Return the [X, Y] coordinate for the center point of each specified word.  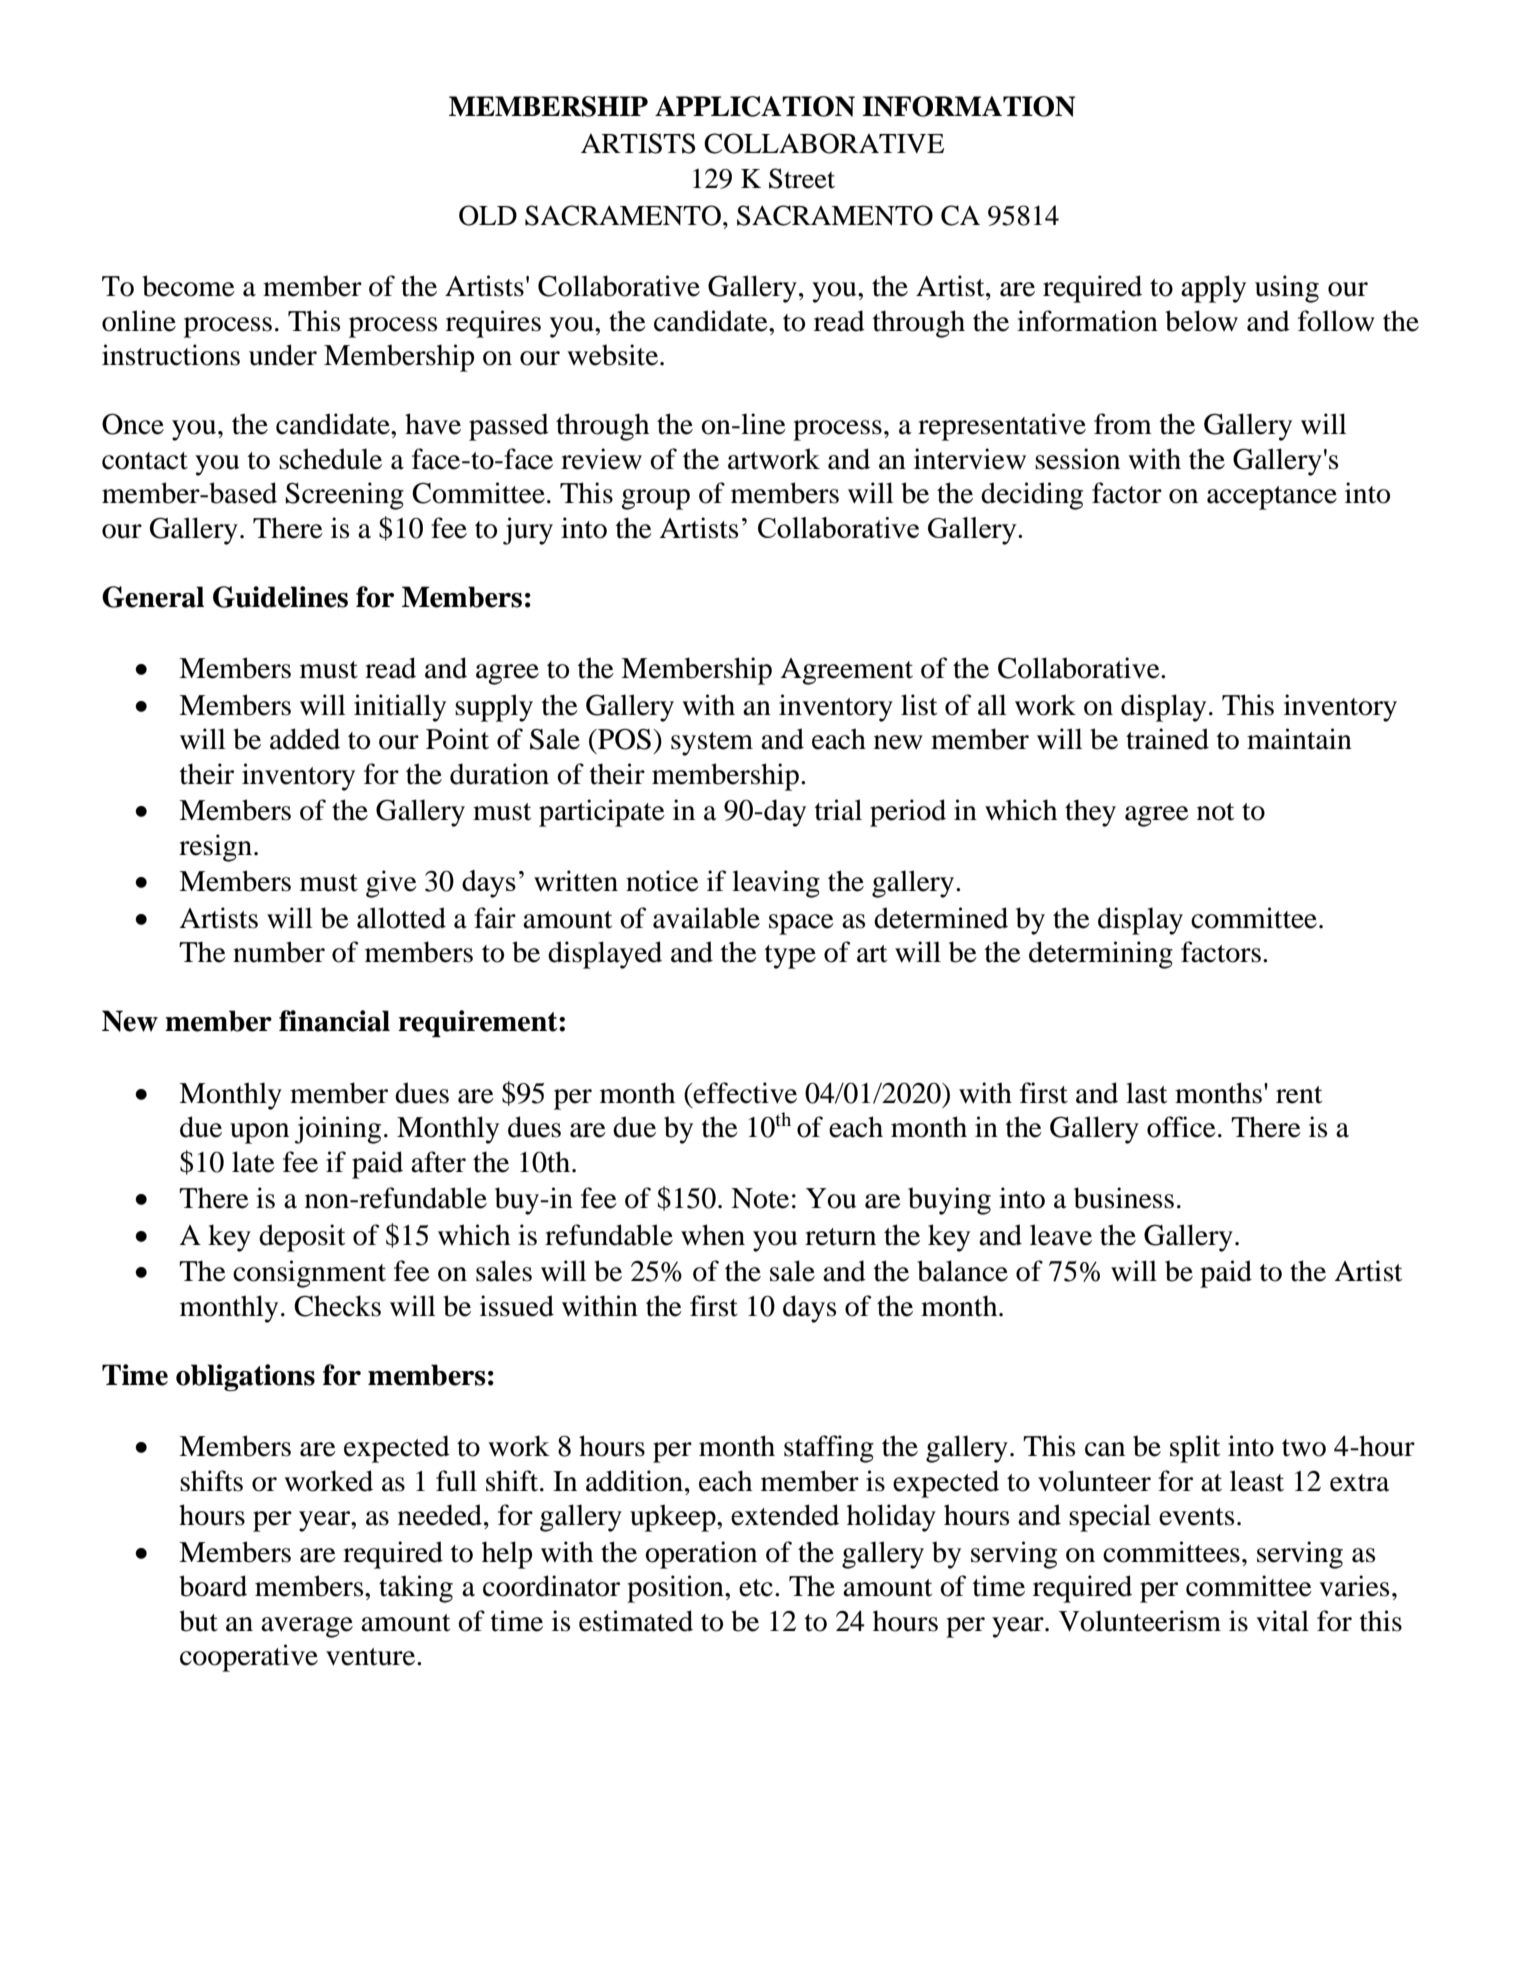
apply [1213, 289]
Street [802, 178]
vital [1282, 1621]
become [188, 286]
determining [1101, 955]
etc [756, 1588]
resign [215, 848]
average [307, 1627]
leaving [776, 884]
